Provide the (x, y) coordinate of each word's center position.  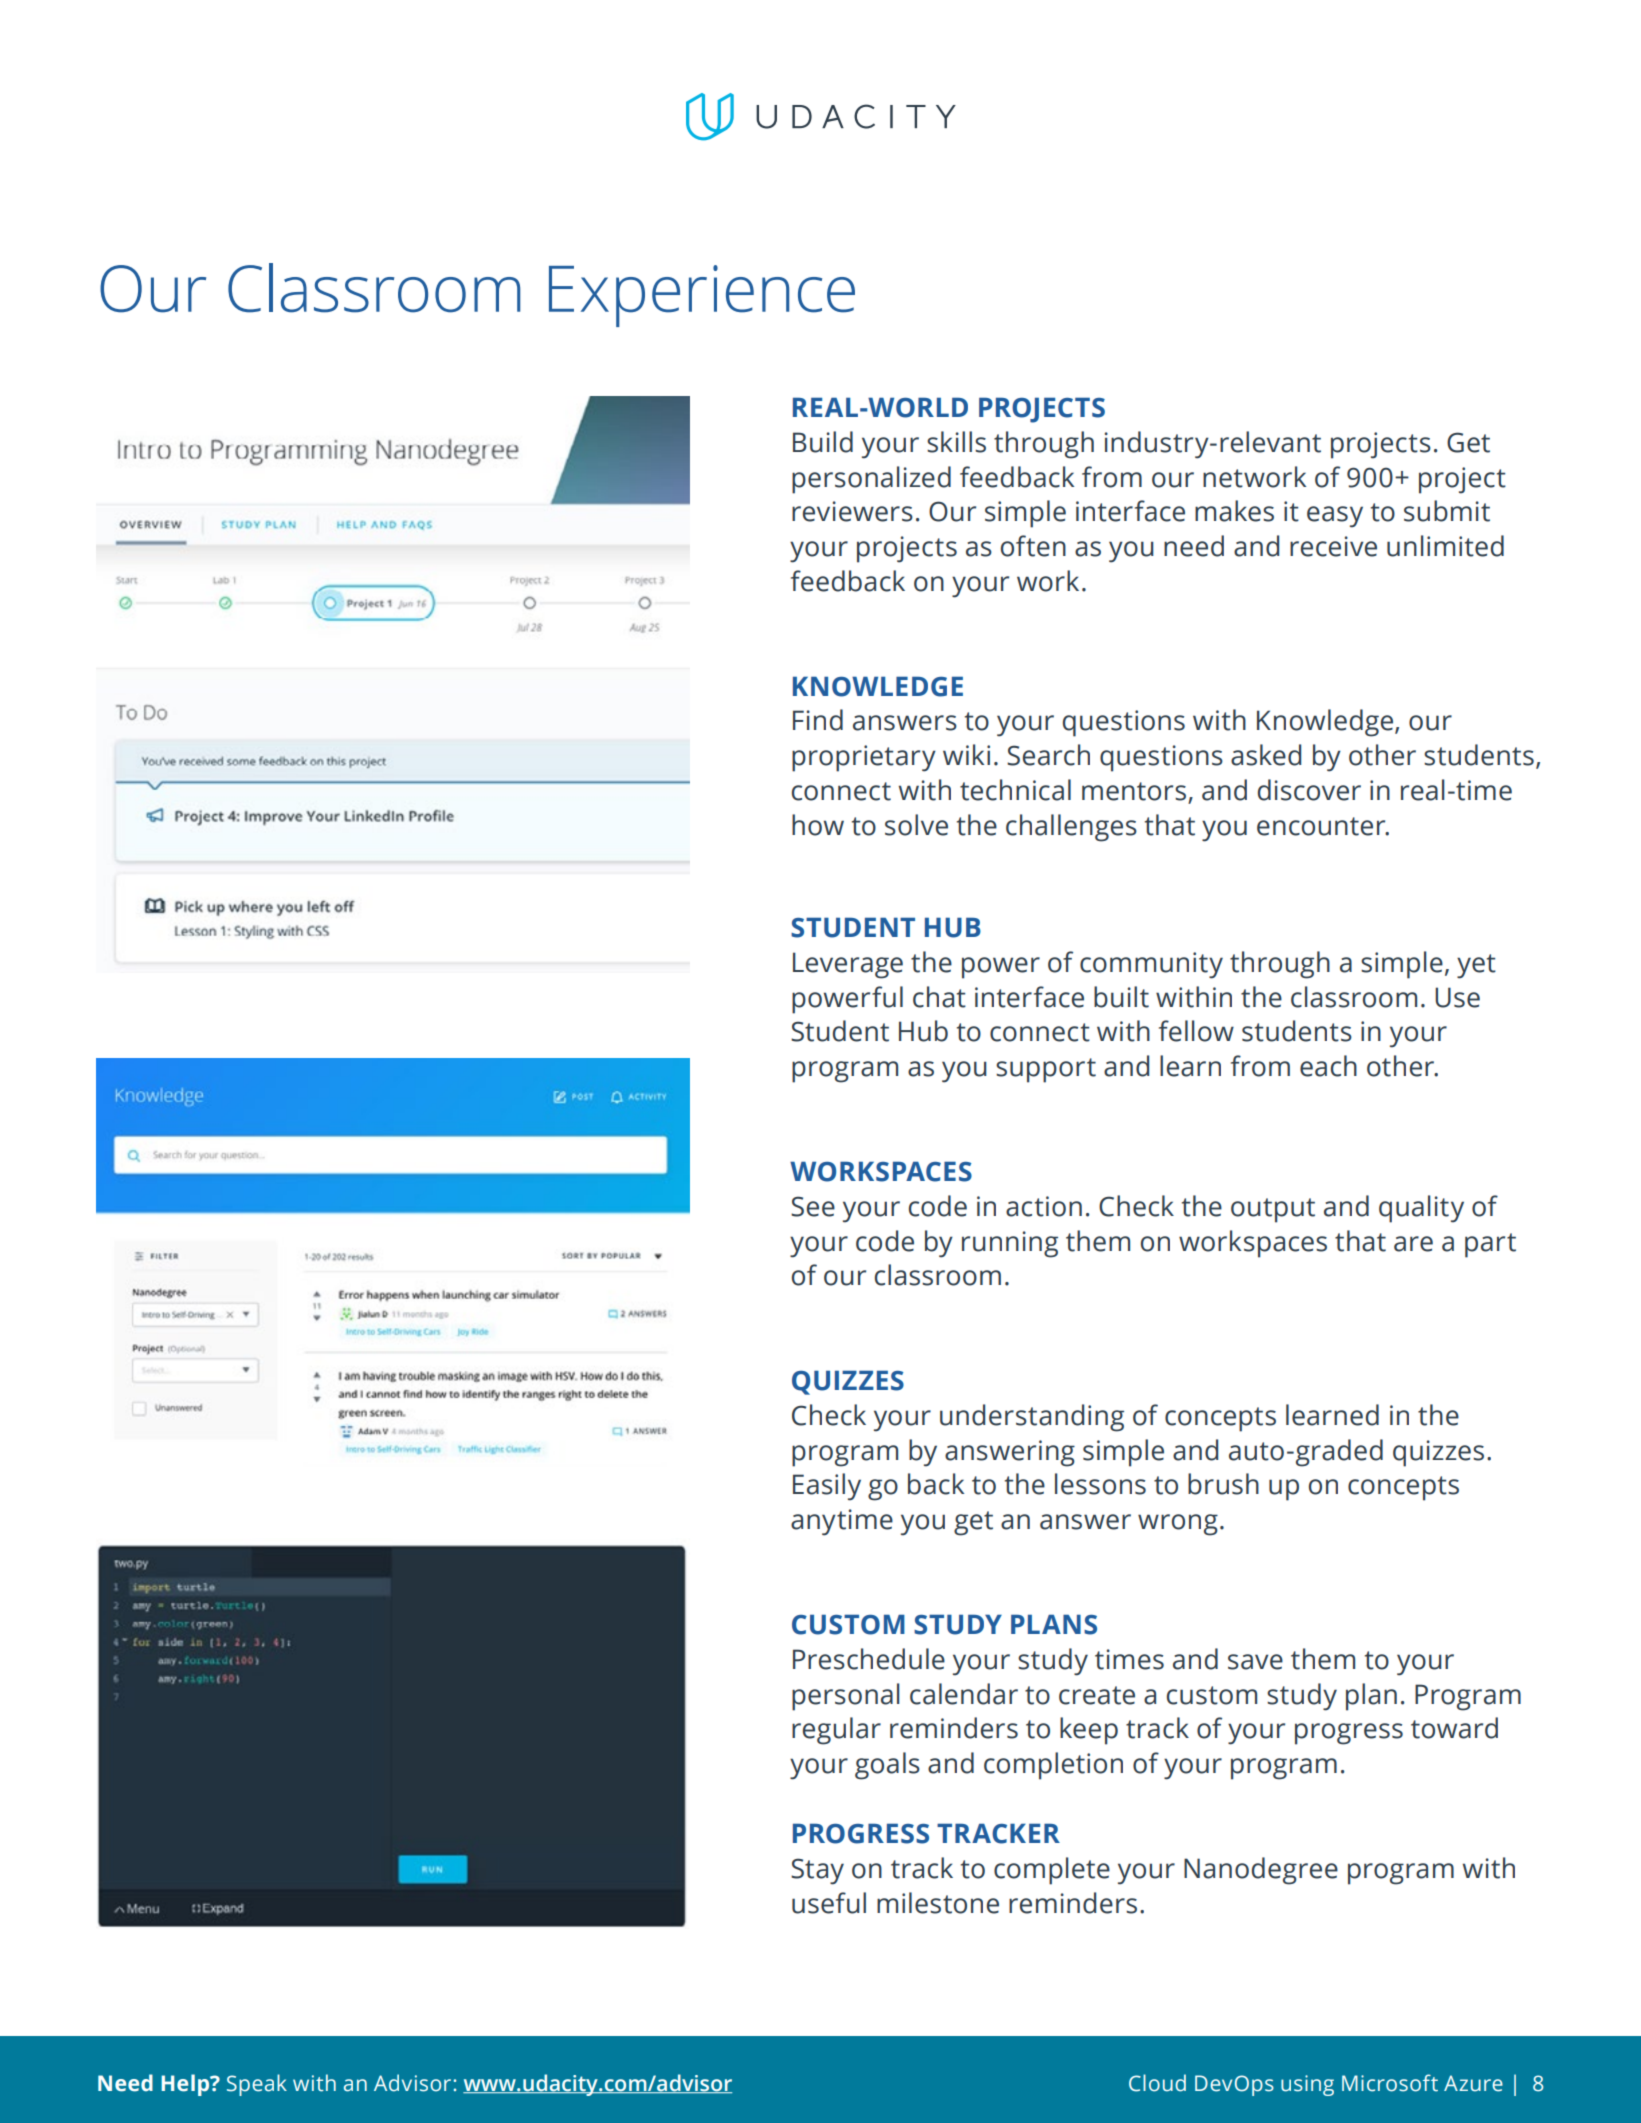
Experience (702, 296)
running (1010, 1244)
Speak (257, 2085)
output (1273, 1210)
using (1307, 2085)
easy (1335, 517)
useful (829, 1903)
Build (823, 442)
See (813, 1206)
